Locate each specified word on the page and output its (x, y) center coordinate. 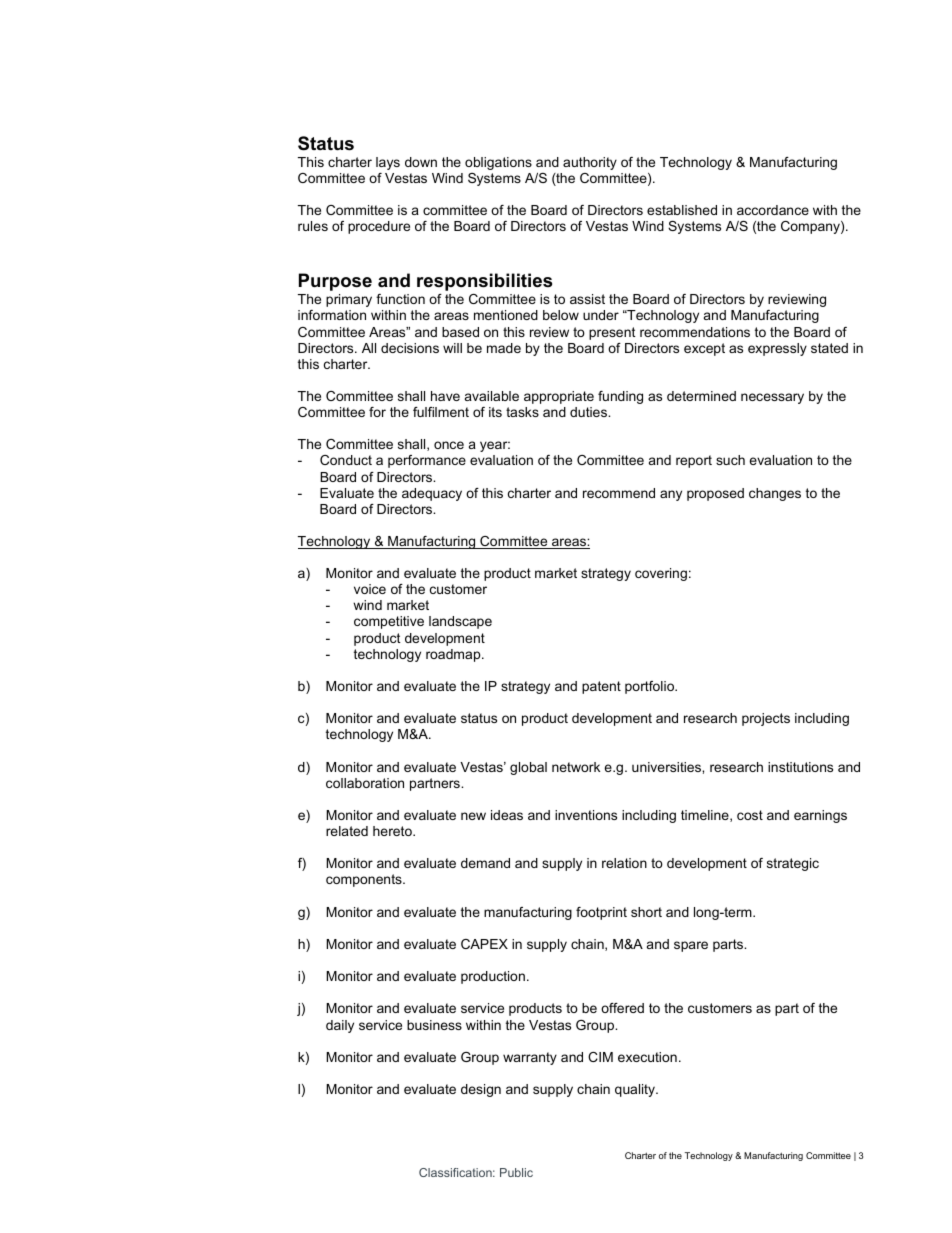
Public (516, 1172)
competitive (389, 622)
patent (601, 687)
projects (766, 719)
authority (590, 163)
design (481, 1090)
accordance (773, 210)
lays (388, 163)
